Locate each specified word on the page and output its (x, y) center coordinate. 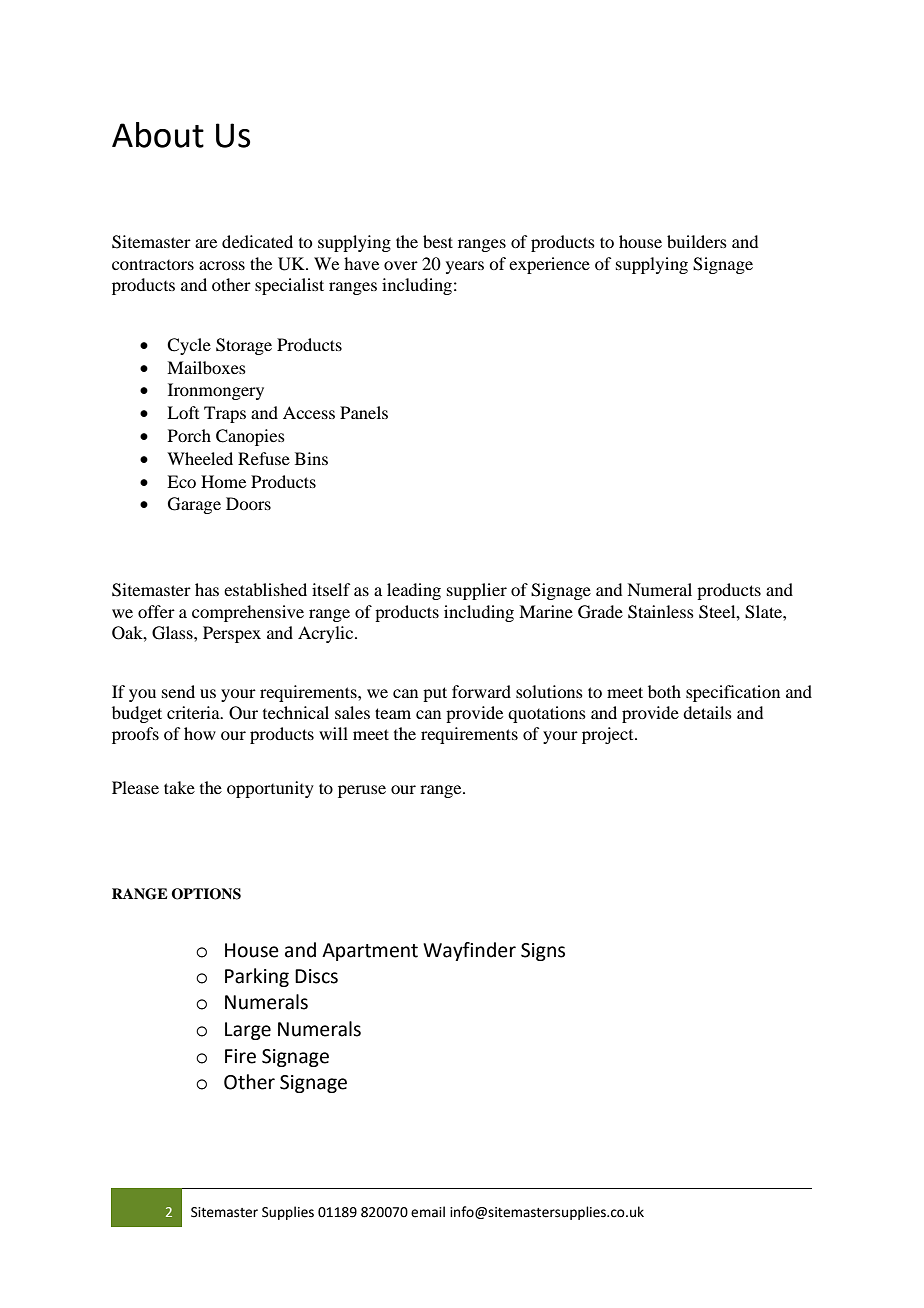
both (664, 691)
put (435, 694)
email (428, 1212)
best (438, 241)
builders (697, 241)
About (158, 135)
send (178, 691)
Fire (240, 1056)
